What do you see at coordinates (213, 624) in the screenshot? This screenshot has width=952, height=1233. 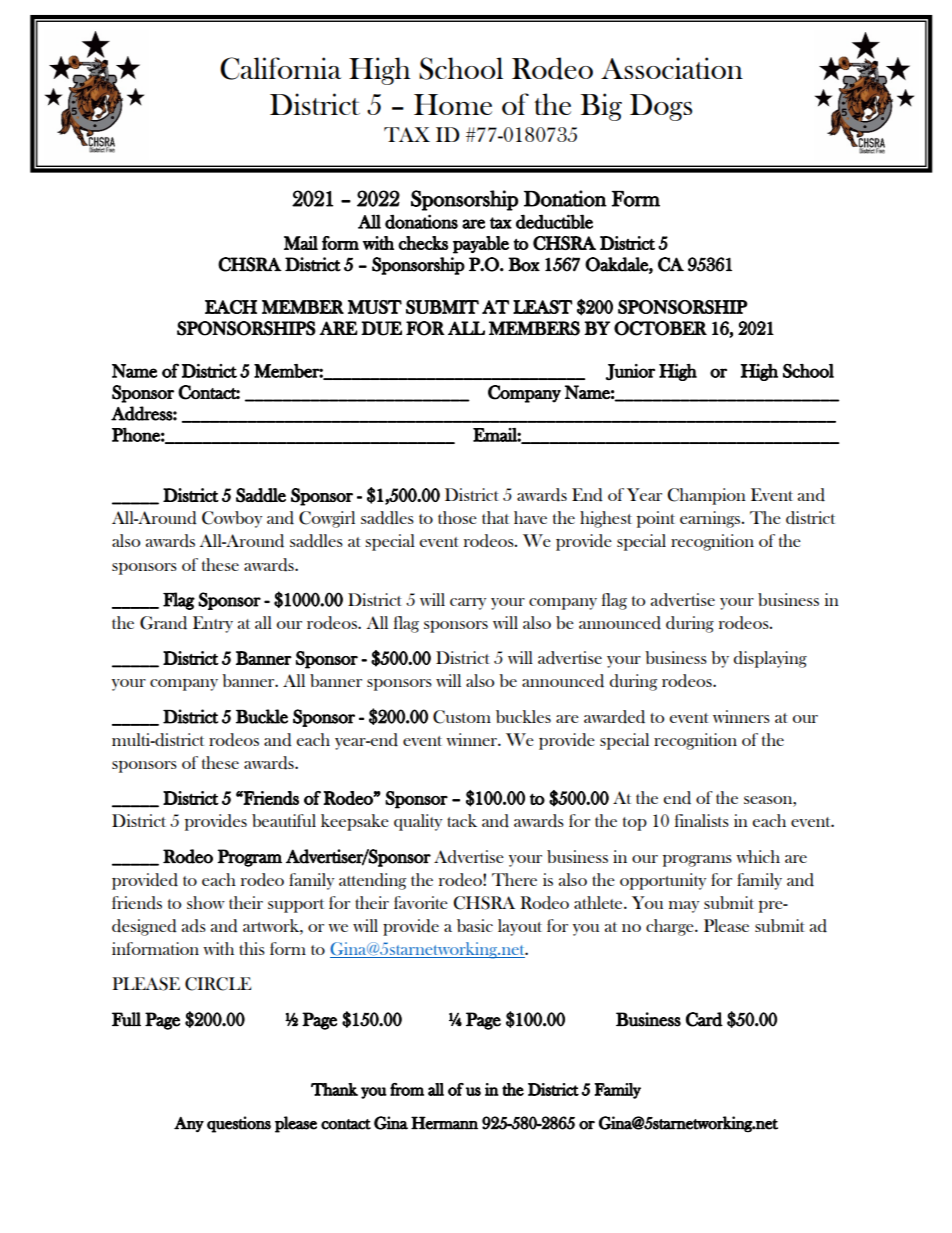 I see `Entry` at bounding box center [213, 624].
